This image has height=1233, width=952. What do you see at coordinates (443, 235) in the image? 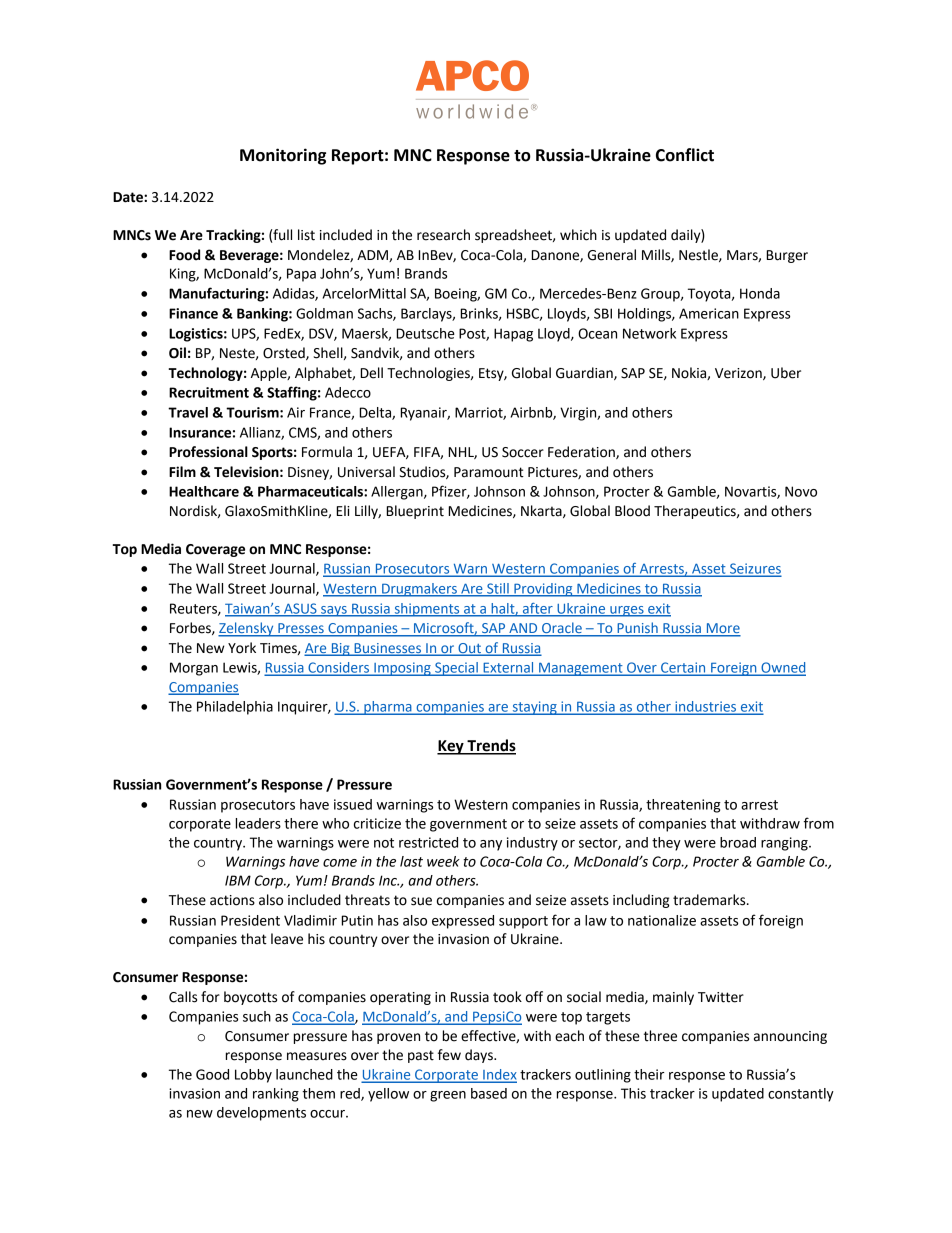
I see `research` at bounding box center [443, 235].
